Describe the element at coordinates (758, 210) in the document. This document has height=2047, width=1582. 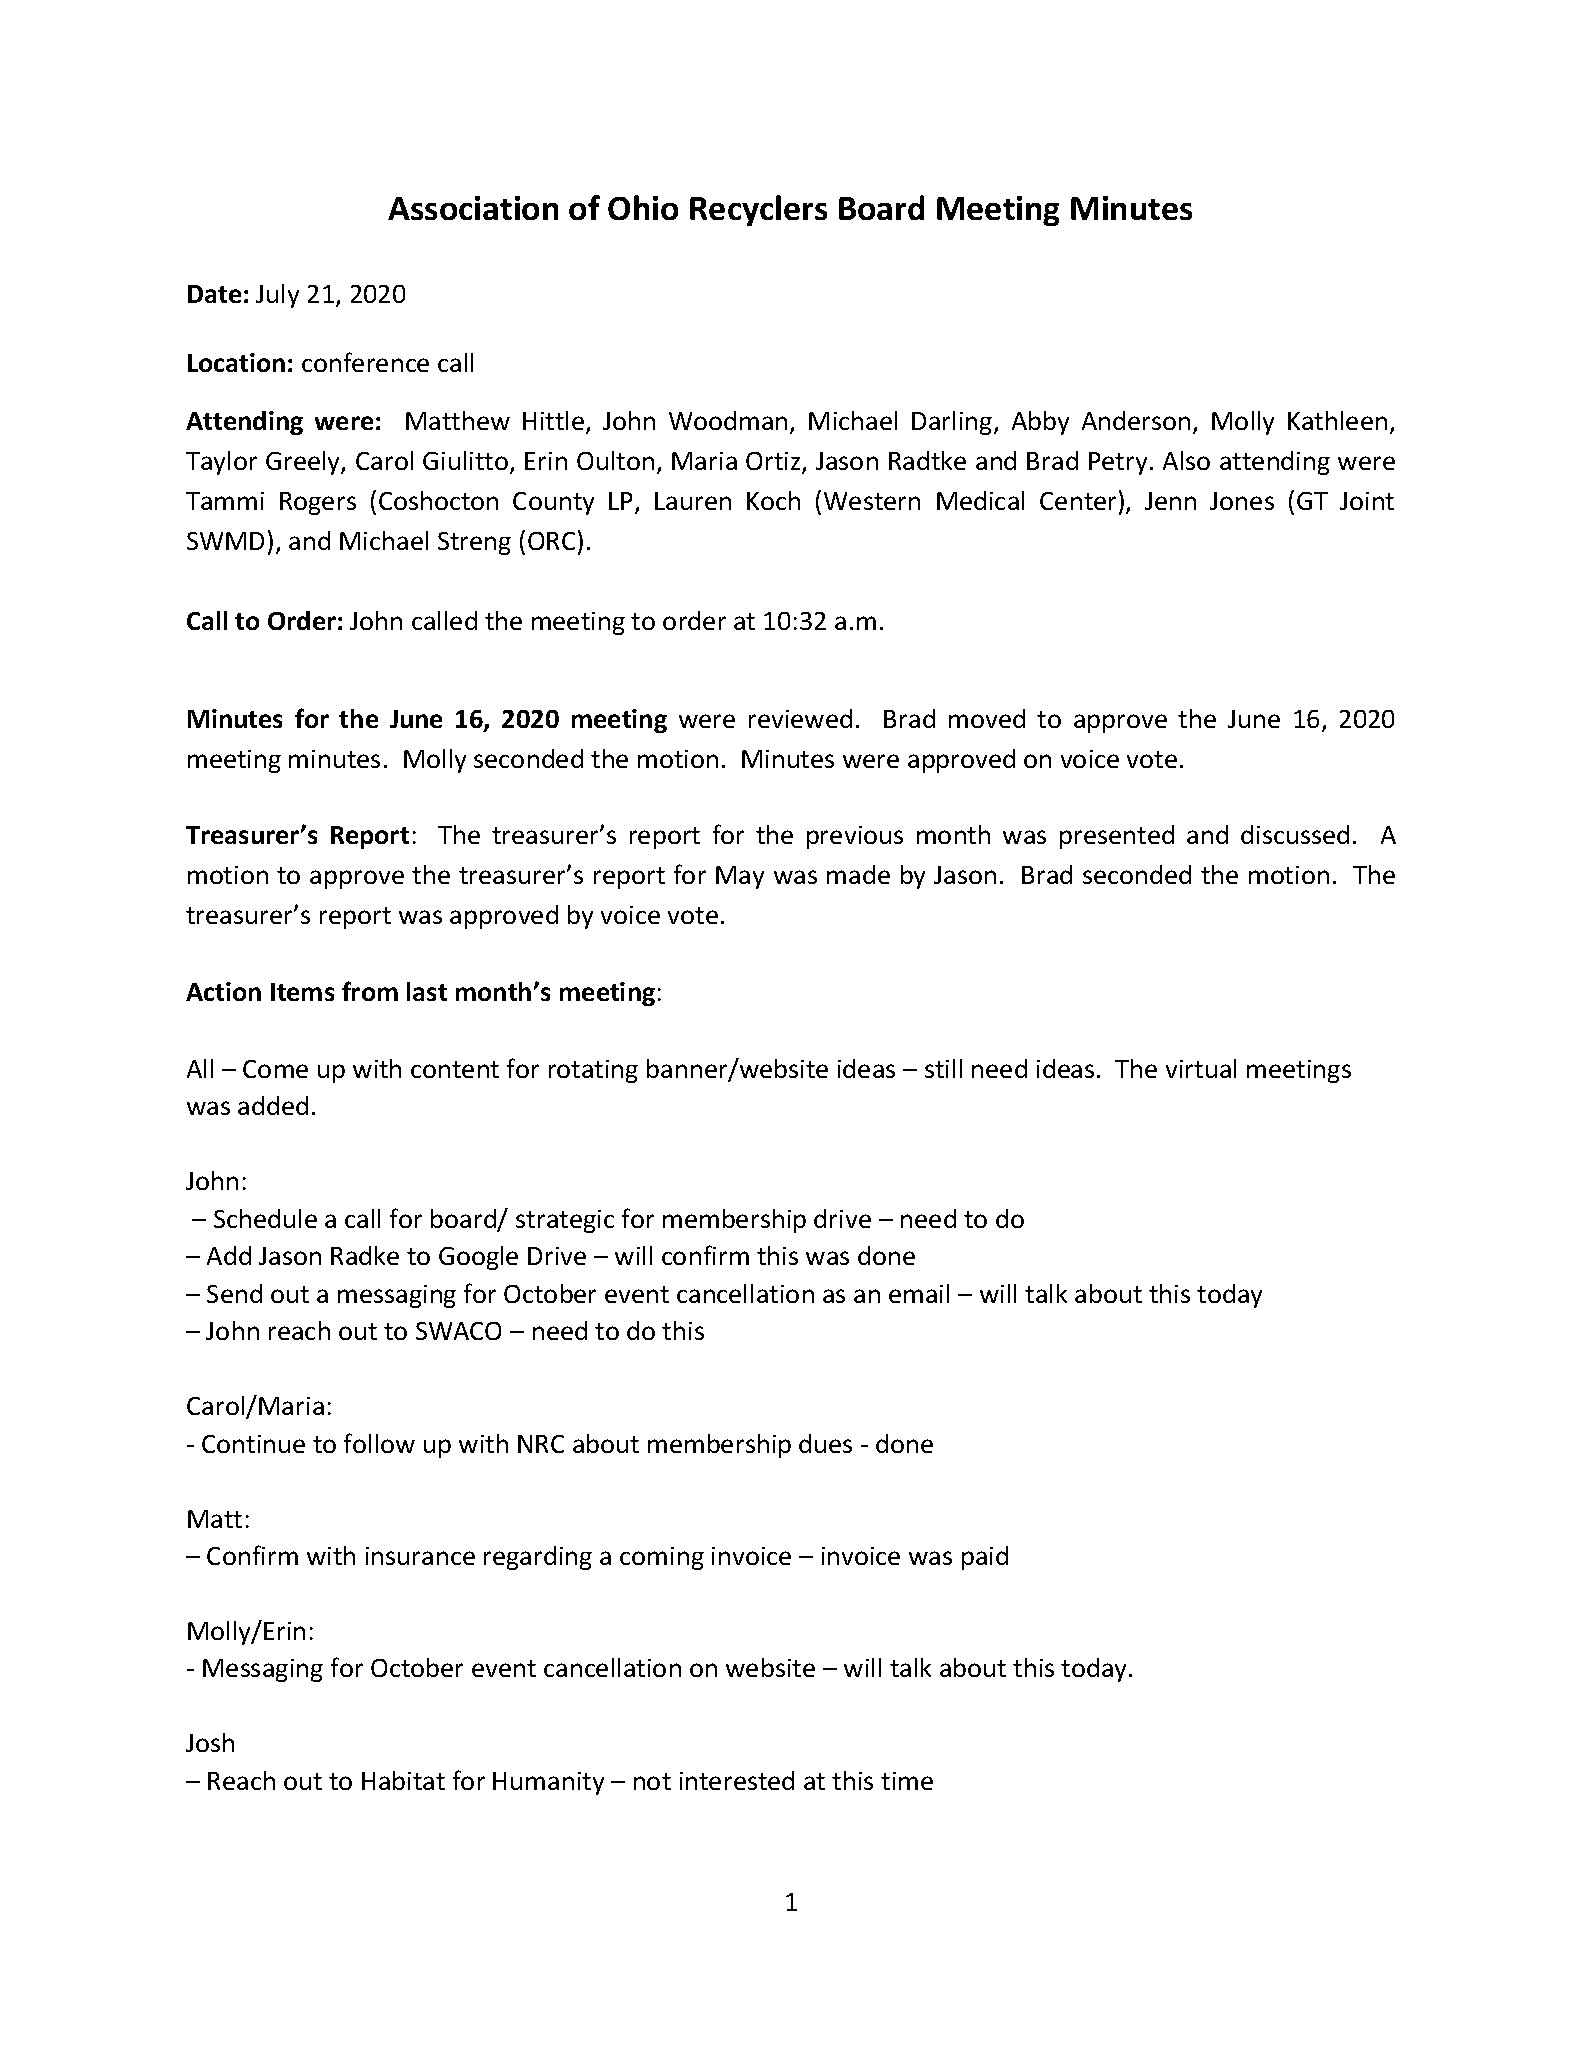
I see `Recyclers` at that location.
